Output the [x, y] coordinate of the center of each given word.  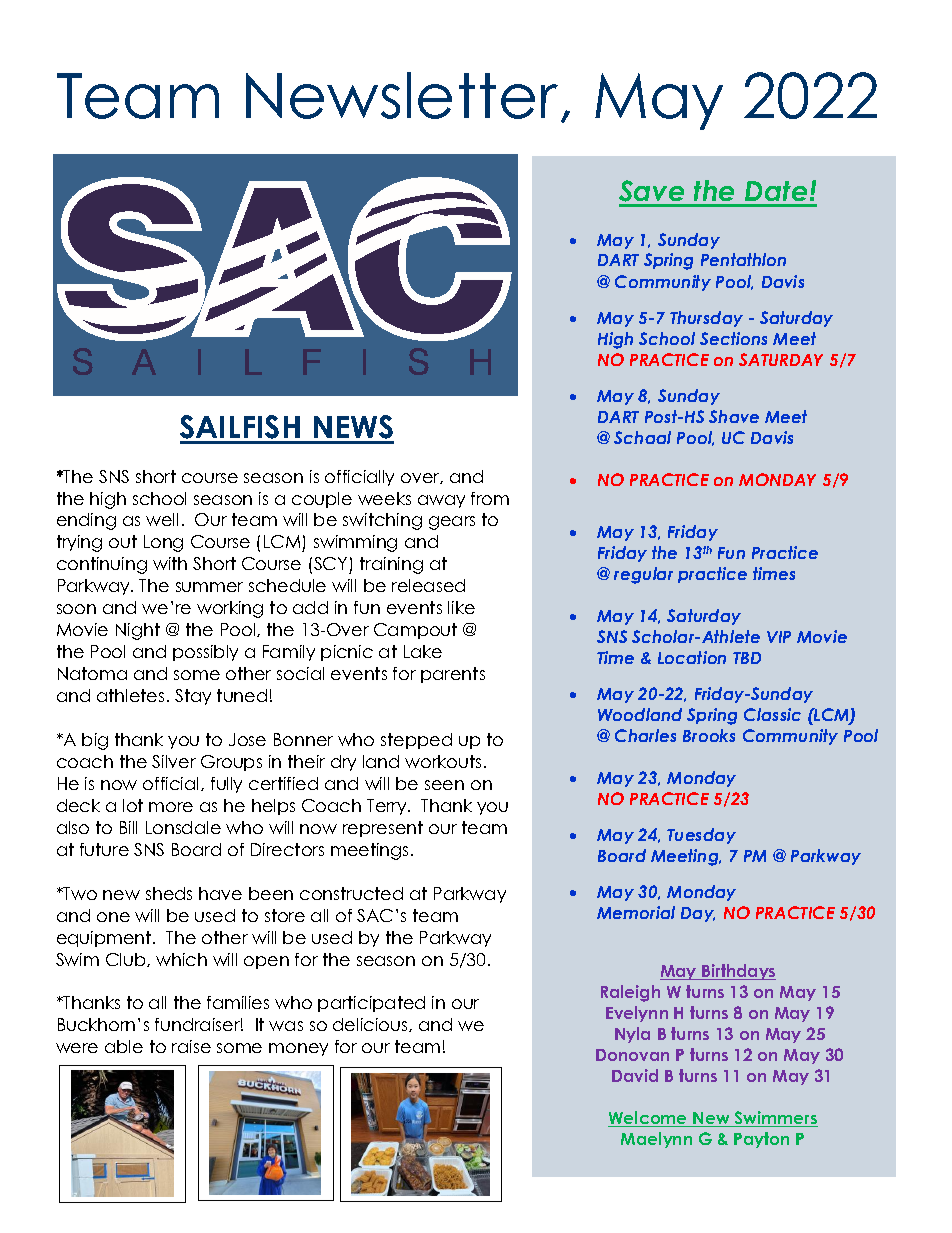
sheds [169, 893]
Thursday [706, 319]
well [162, 519]
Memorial [636, 912]
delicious [371, 1025]
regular [643, 575]
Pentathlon [743, 259]
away [441, 501]
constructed [351, 893]
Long [163, 543]
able [124, 1046]
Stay [193, 697]
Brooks [709, 735]
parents [453, 675]
